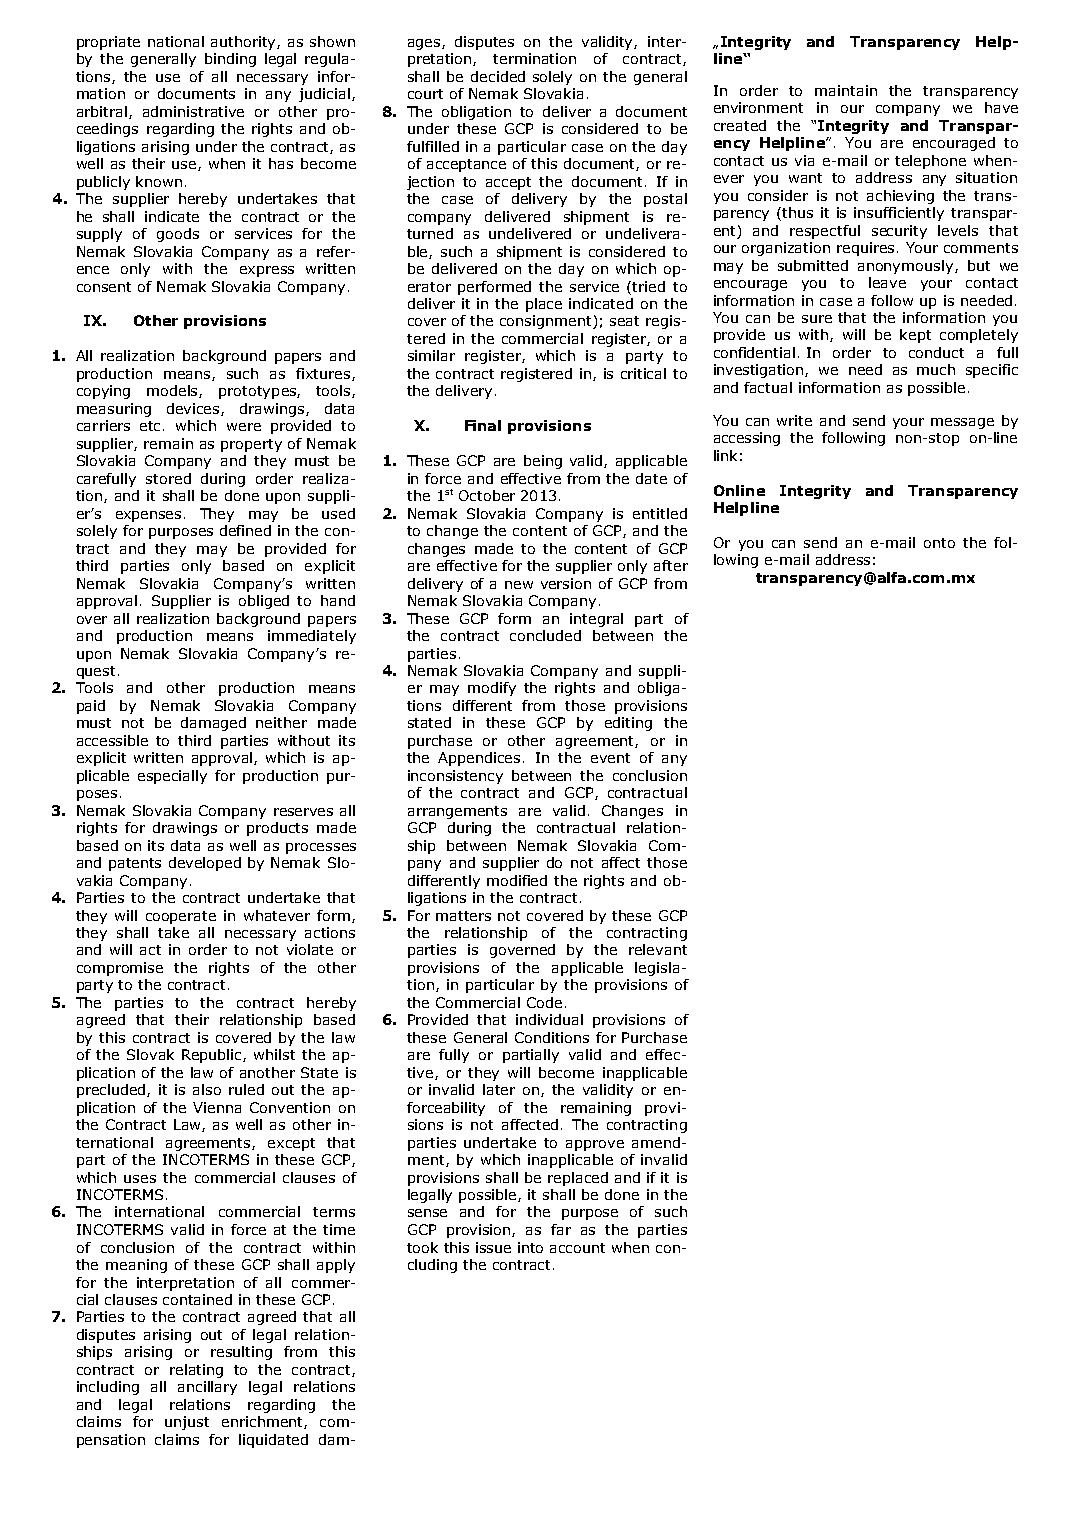 The image size is (1069, 1513). What do you see at coordinates (194, 409) in the screenshot?
I see `devices` at bounding box center [194, 409].
